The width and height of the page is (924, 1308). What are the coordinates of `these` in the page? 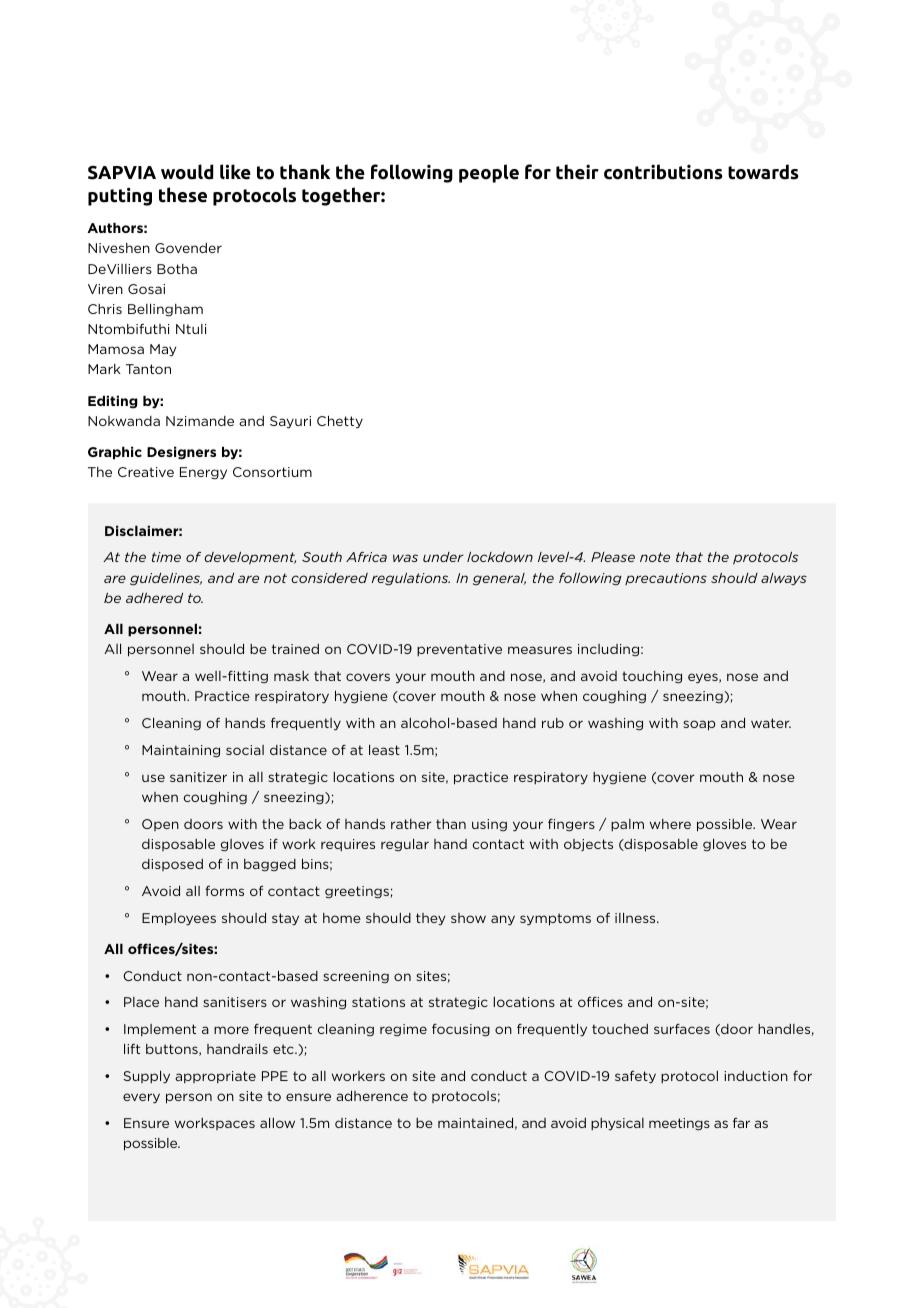 It's located at (183, 195).
